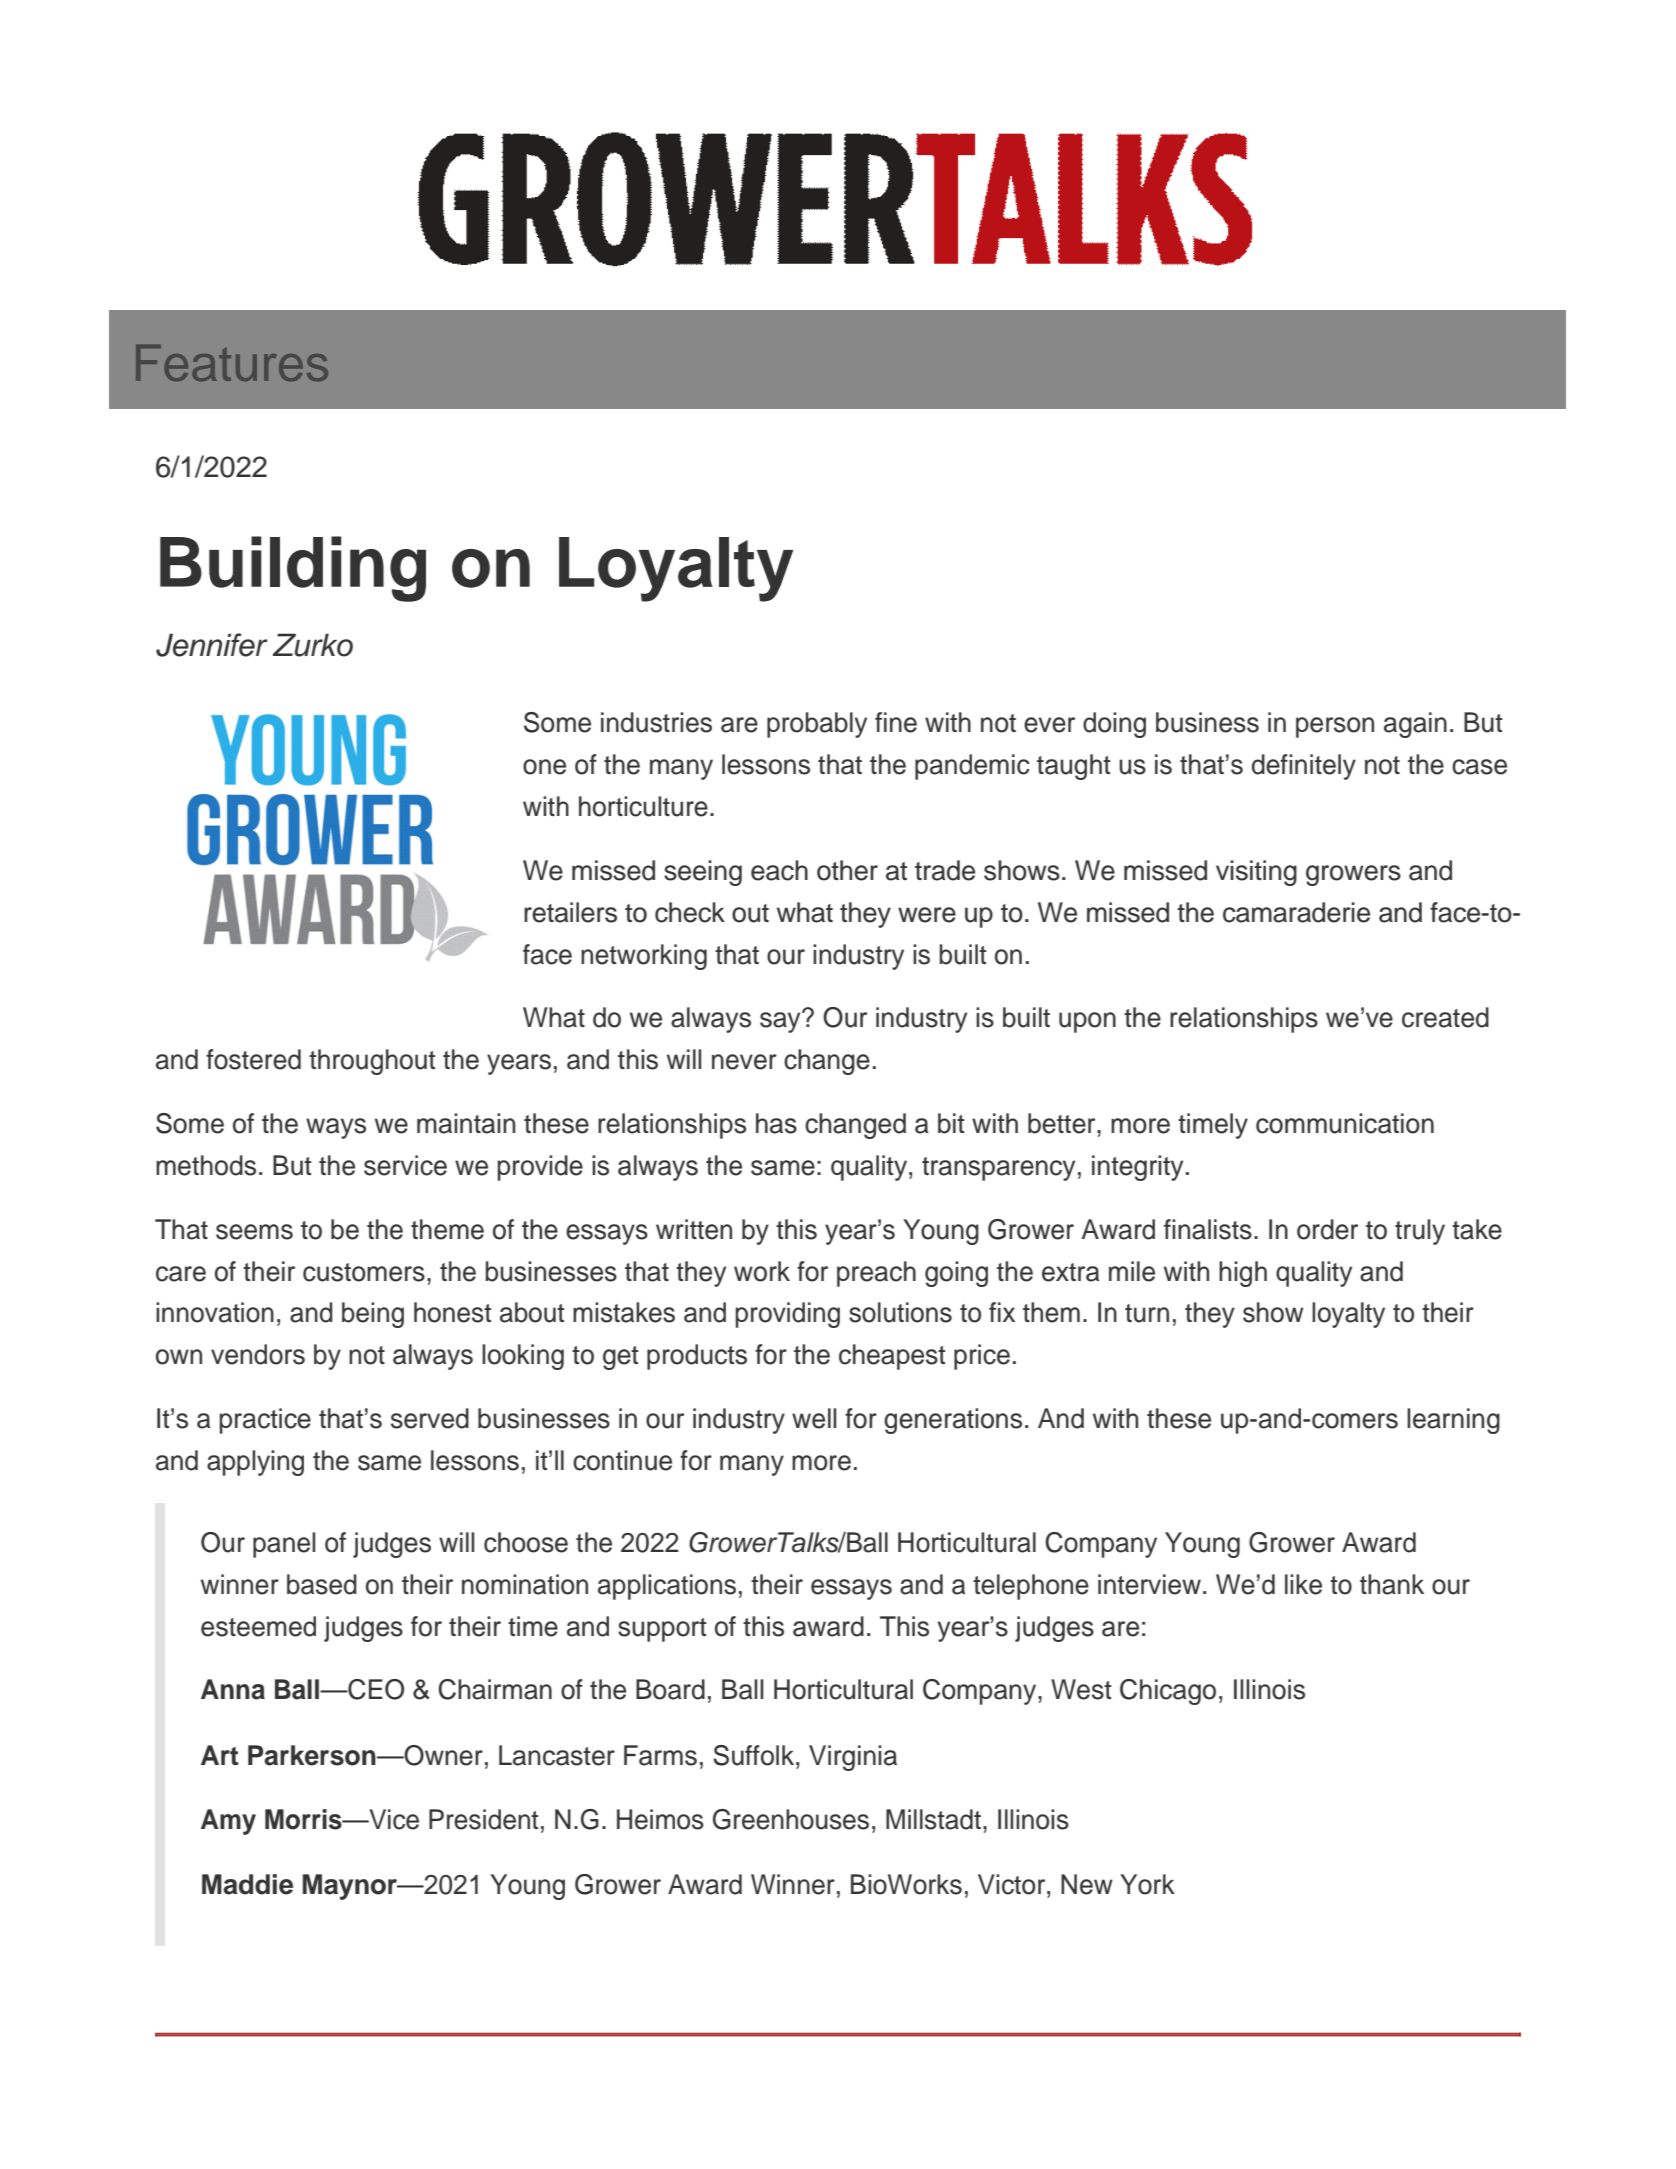 The width and height of the screenshot is (1676, 2169). I want to click on communication, so click(1345, 1123).
